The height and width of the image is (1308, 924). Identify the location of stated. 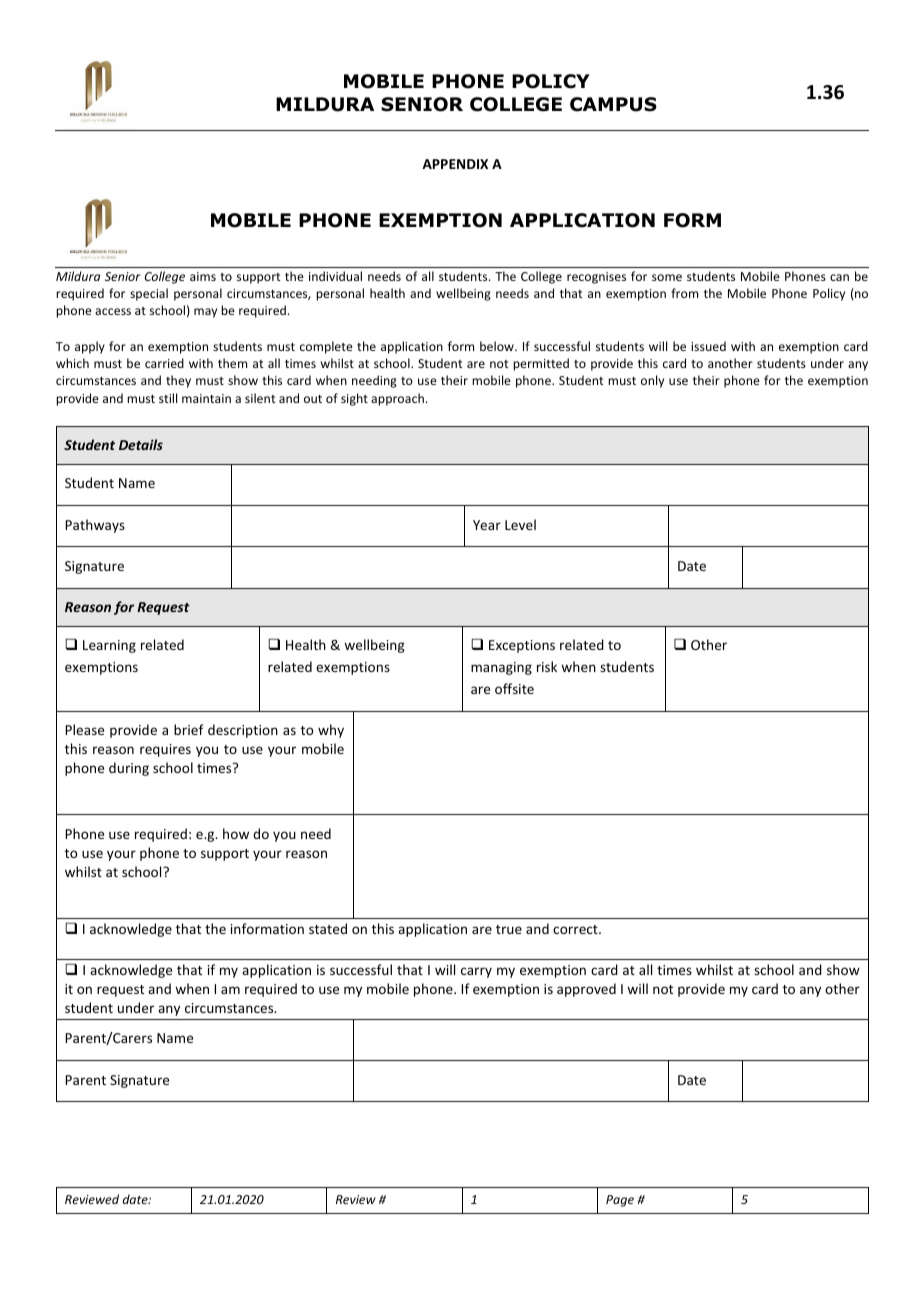
(328, 928).
